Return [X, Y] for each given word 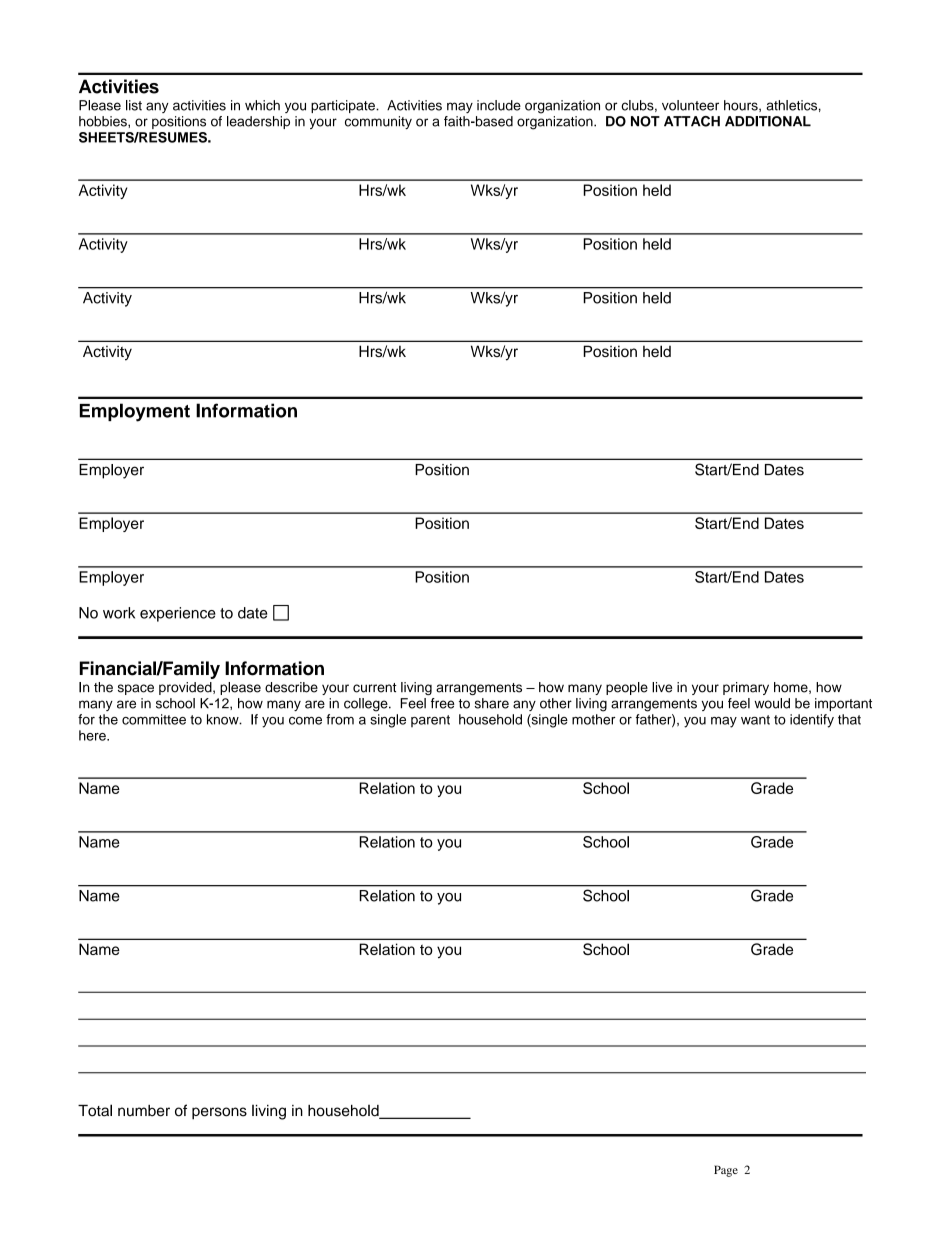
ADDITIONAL [768, 121]
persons [219, 1113]
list [134, 105]
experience [178, 614]
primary [746, 688]
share [492, 703]
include [499, 105]
